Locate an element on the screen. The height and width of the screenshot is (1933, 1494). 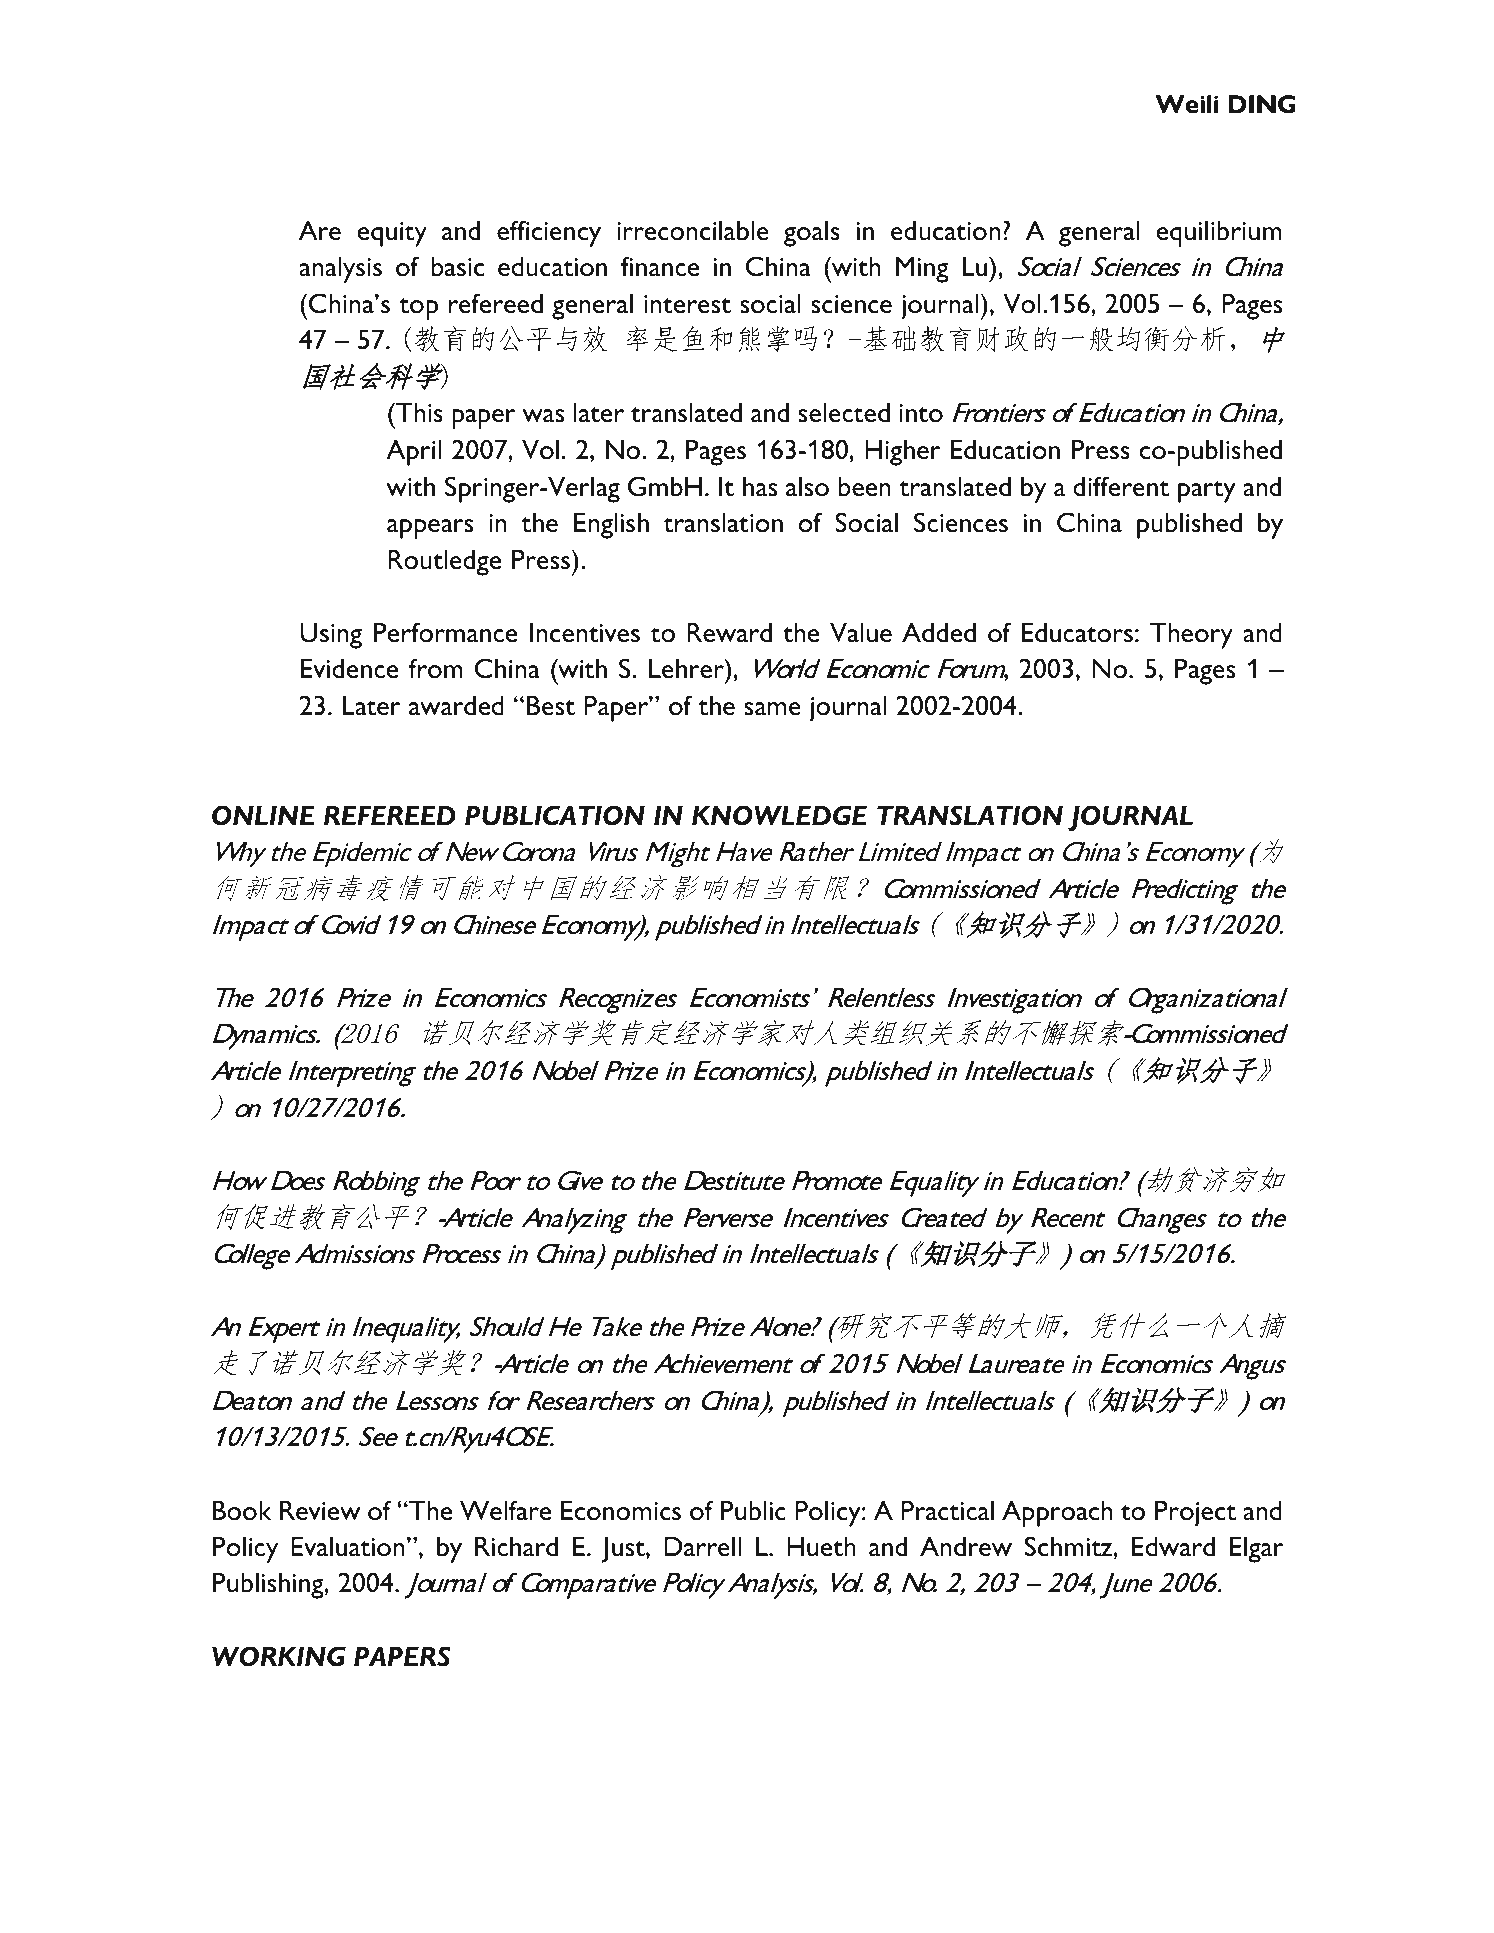
Project is located at coordinates (1195, 1514).
